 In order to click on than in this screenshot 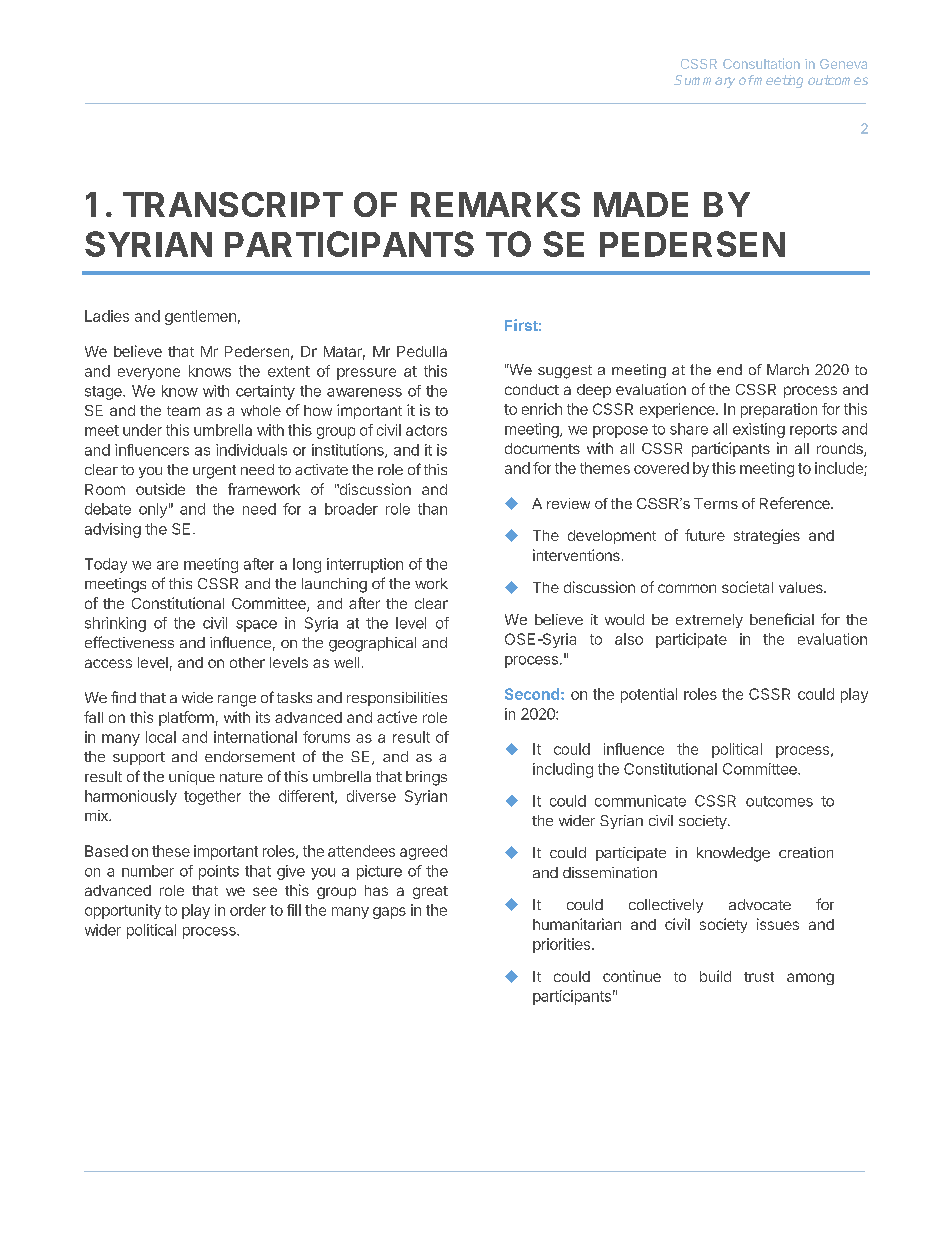, I will do `click(432, 509)`.
